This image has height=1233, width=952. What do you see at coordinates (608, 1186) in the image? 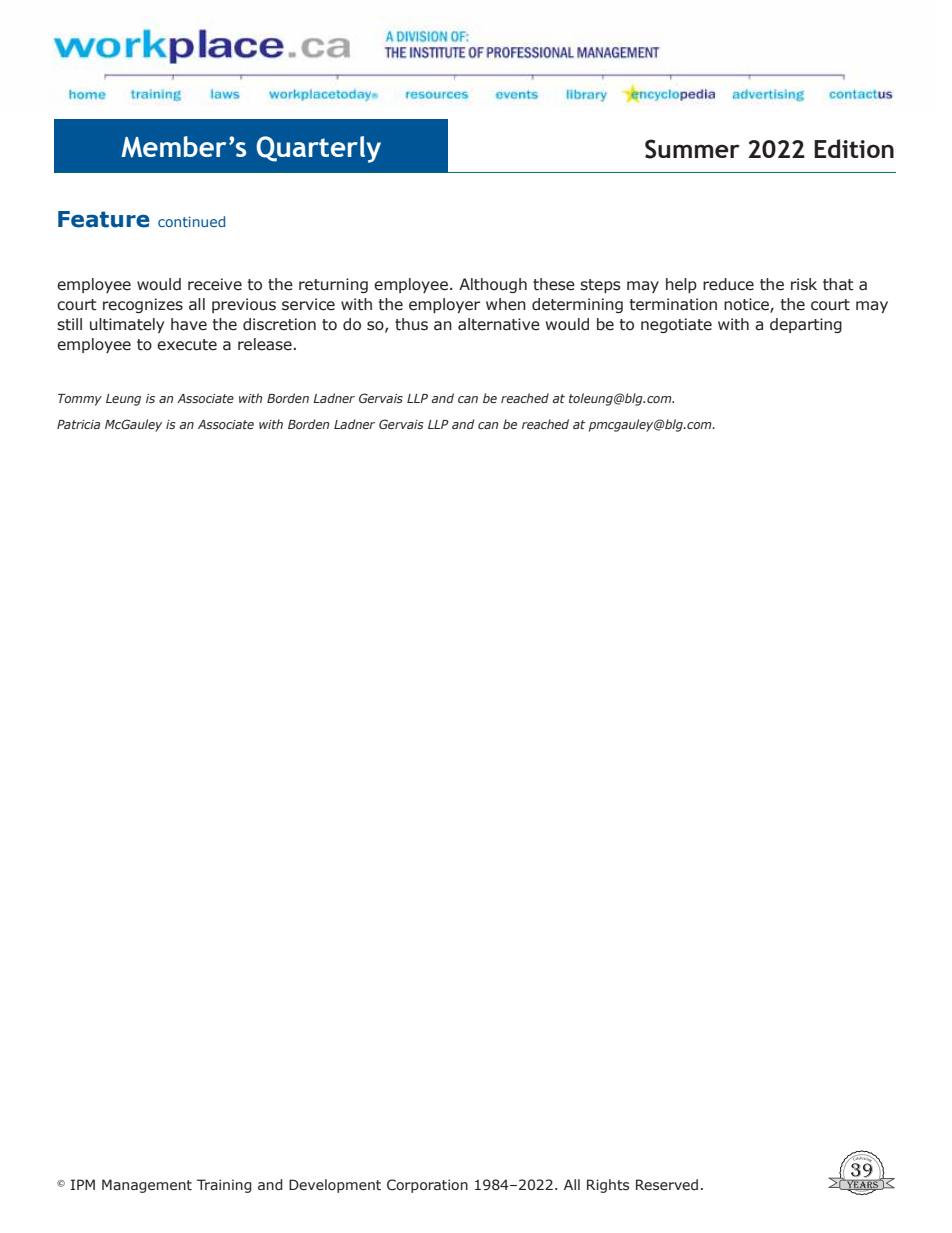
I see `Rights` at bounding box center [608, 1186].
